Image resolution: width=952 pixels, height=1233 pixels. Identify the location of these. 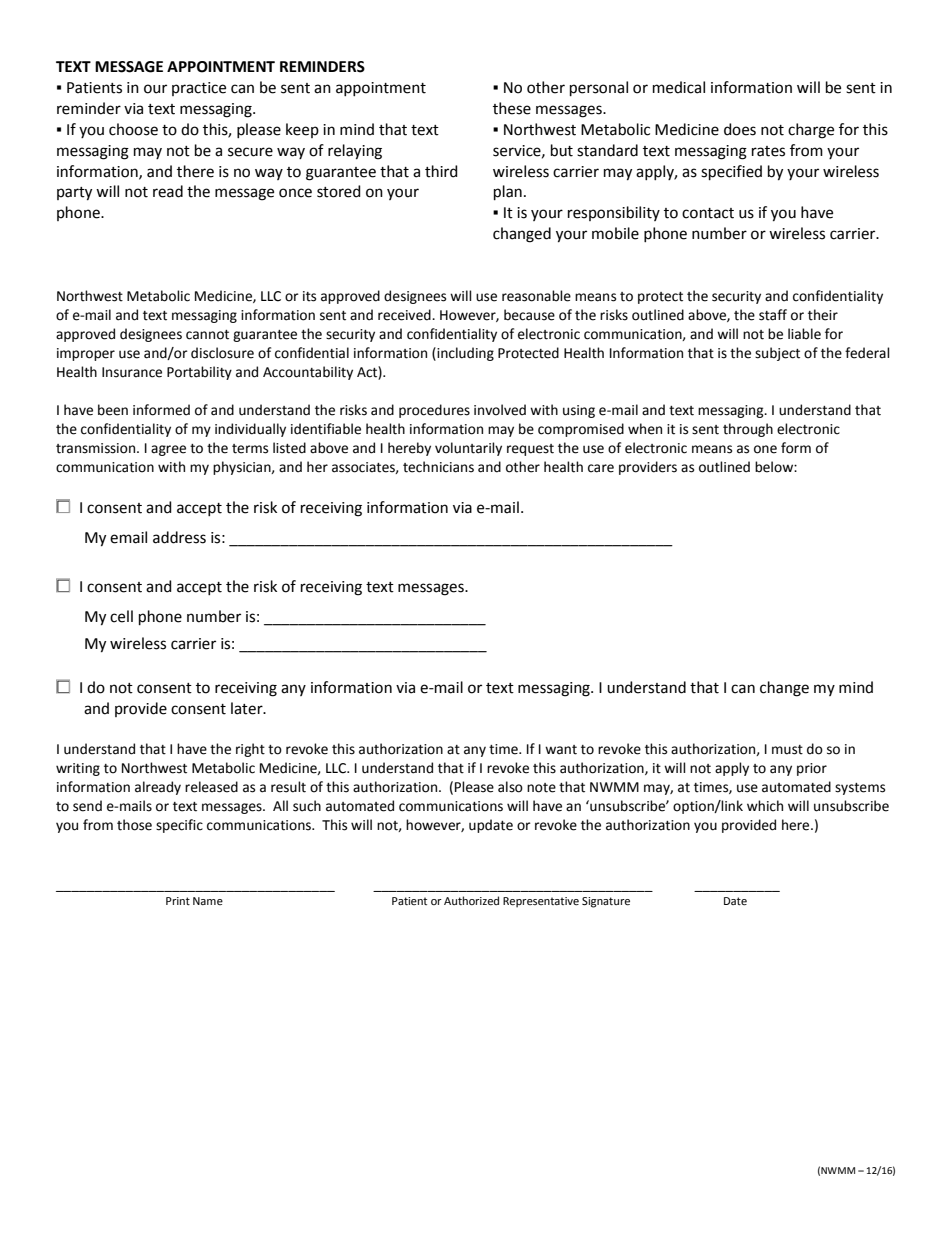
(512, 108).
